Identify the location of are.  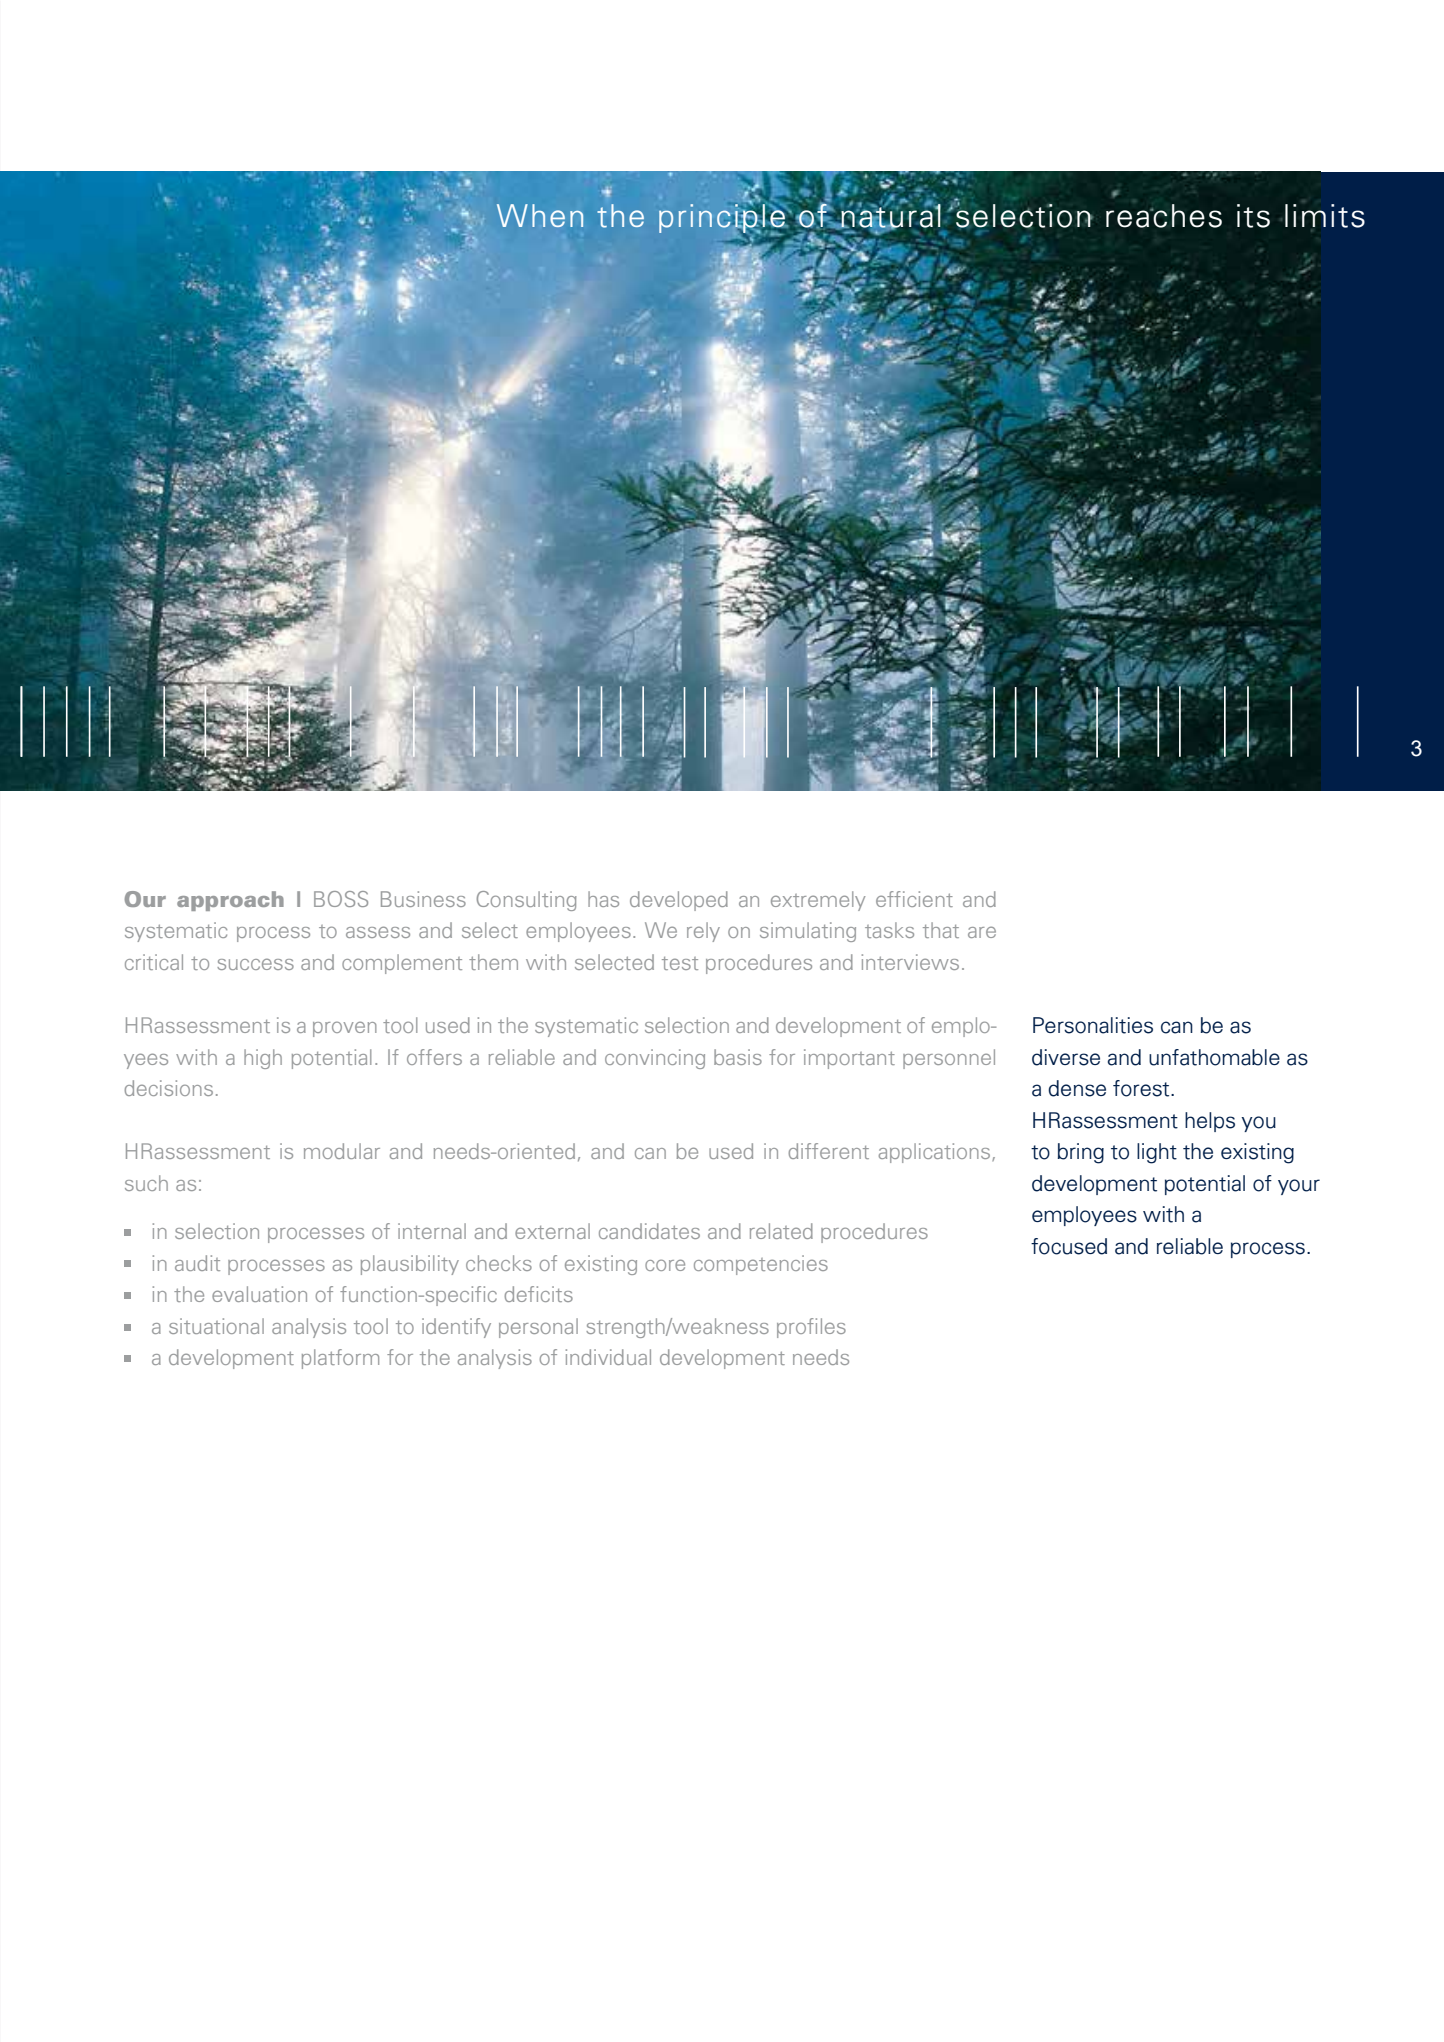
(982, 932).
